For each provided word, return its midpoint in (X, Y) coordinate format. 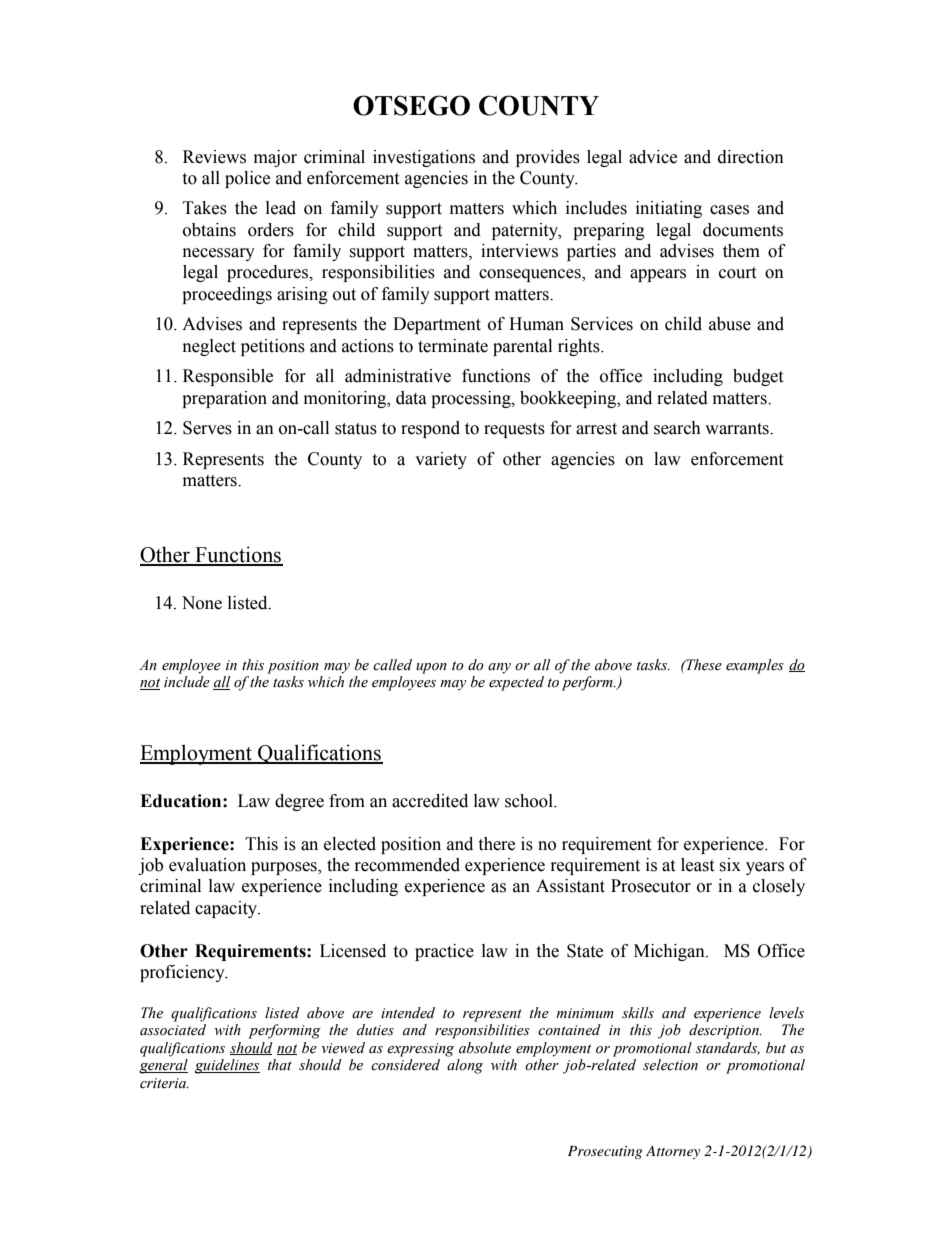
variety (441, 460)
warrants (738, 429)
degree (299, 802)
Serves (207, 428)
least (697, 865)
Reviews (214, 157)
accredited (430, 801)
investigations (424, 158)
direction (751, 157)
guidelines (227, 1066)
